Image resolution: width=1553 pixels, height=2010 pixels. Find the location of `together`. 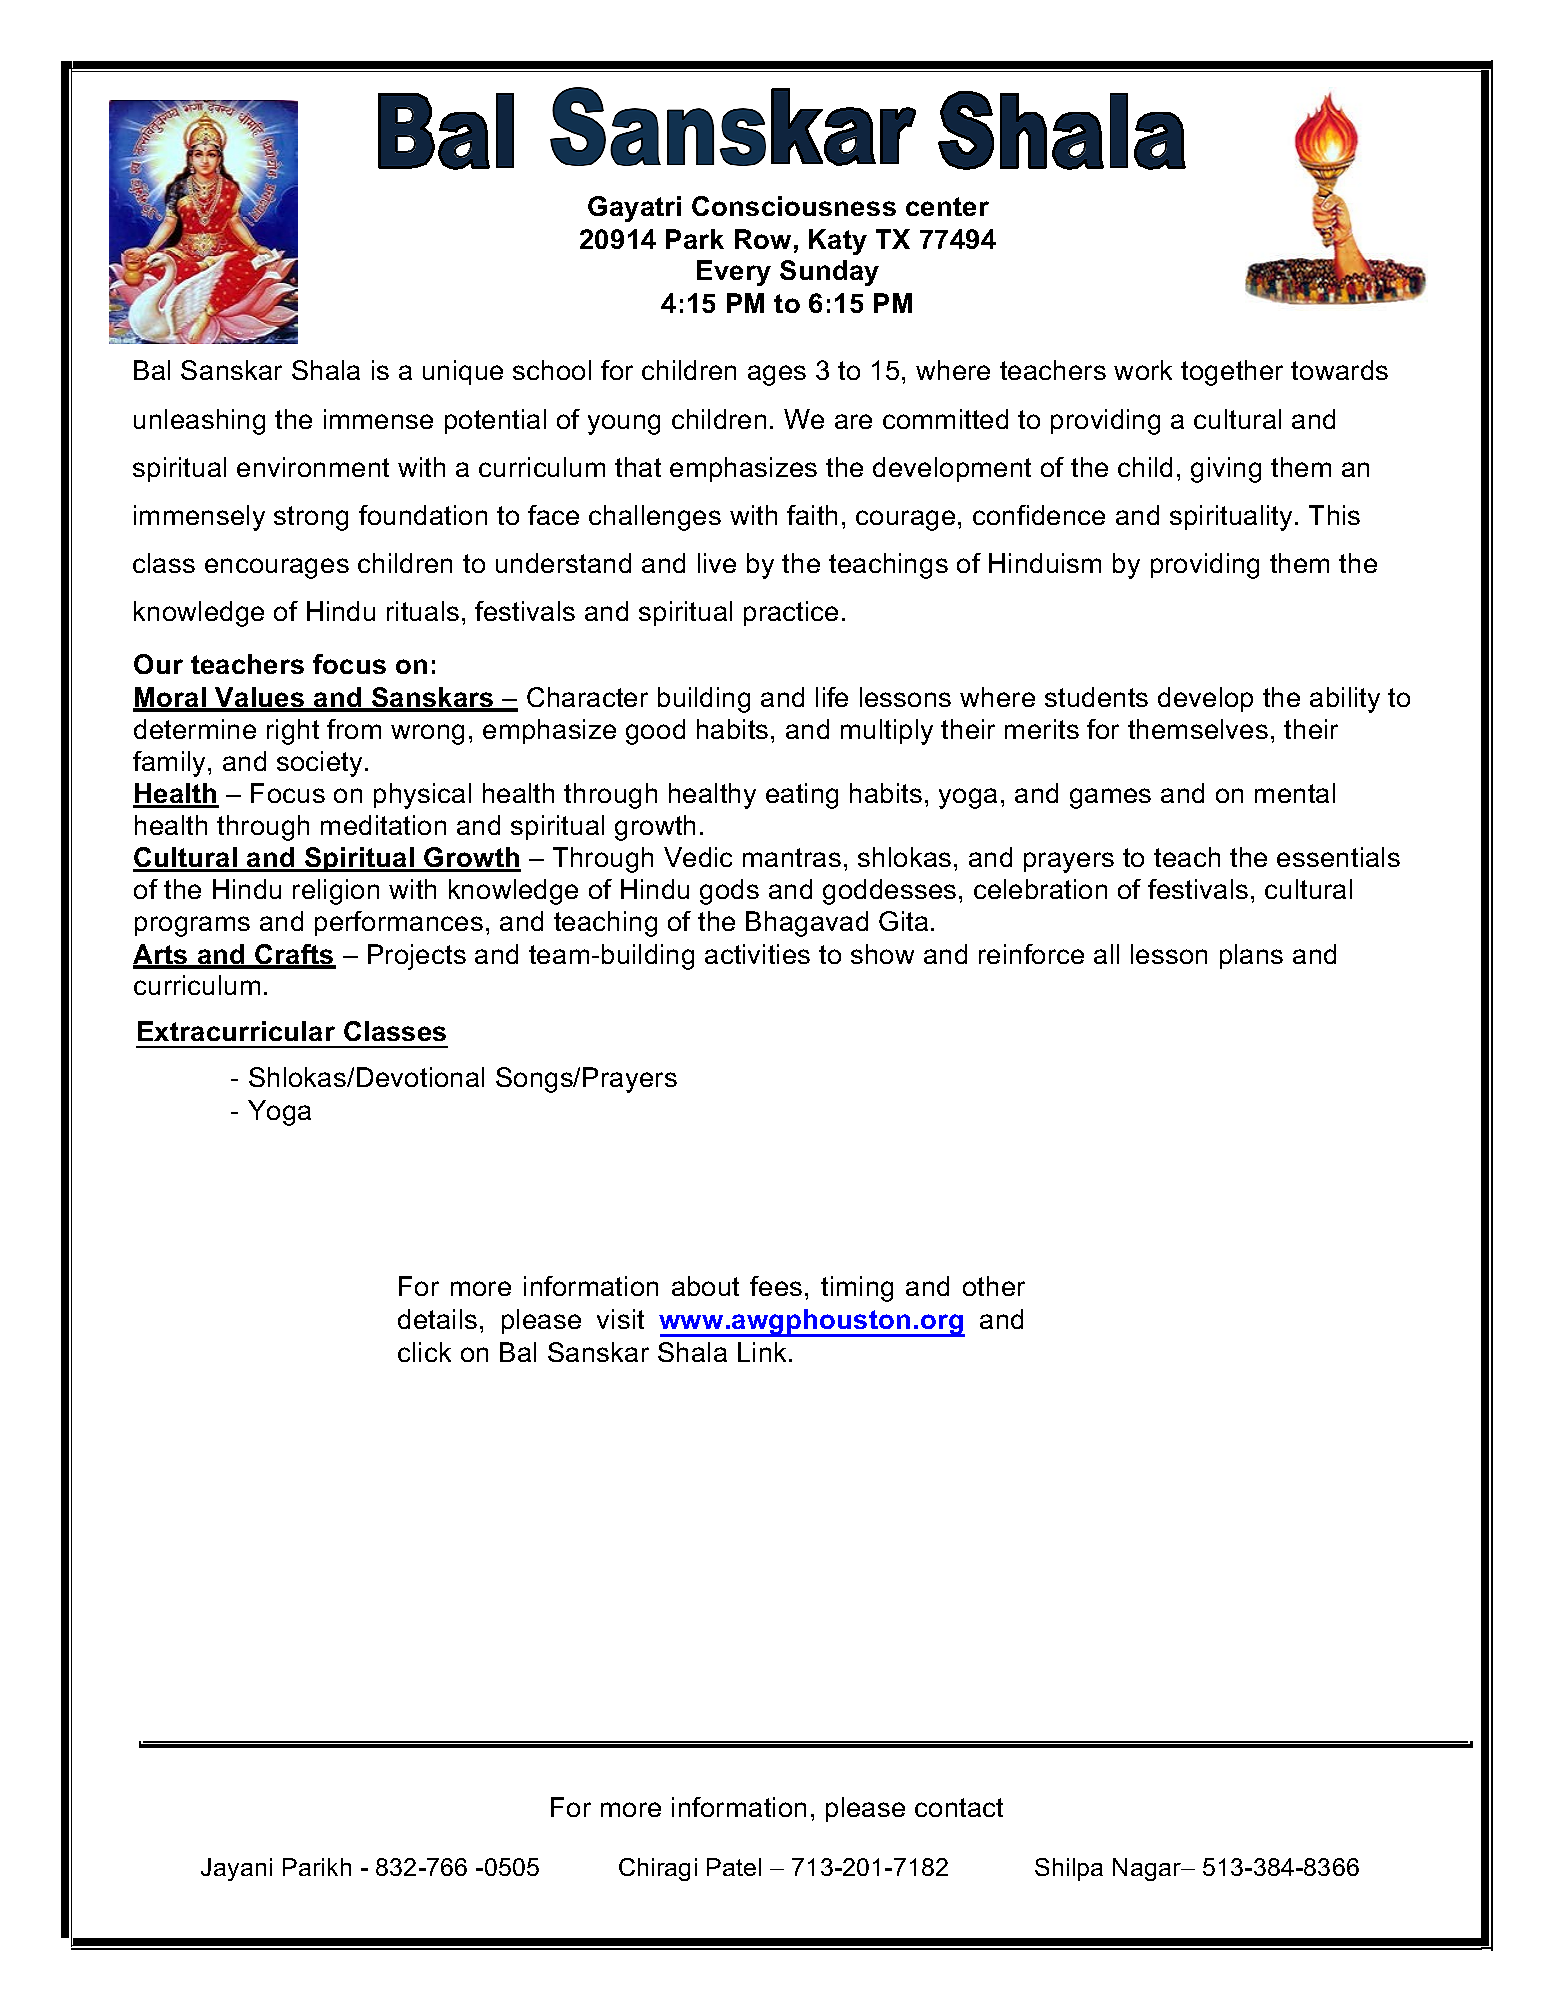

together is located at coordinates (1232, 373).
